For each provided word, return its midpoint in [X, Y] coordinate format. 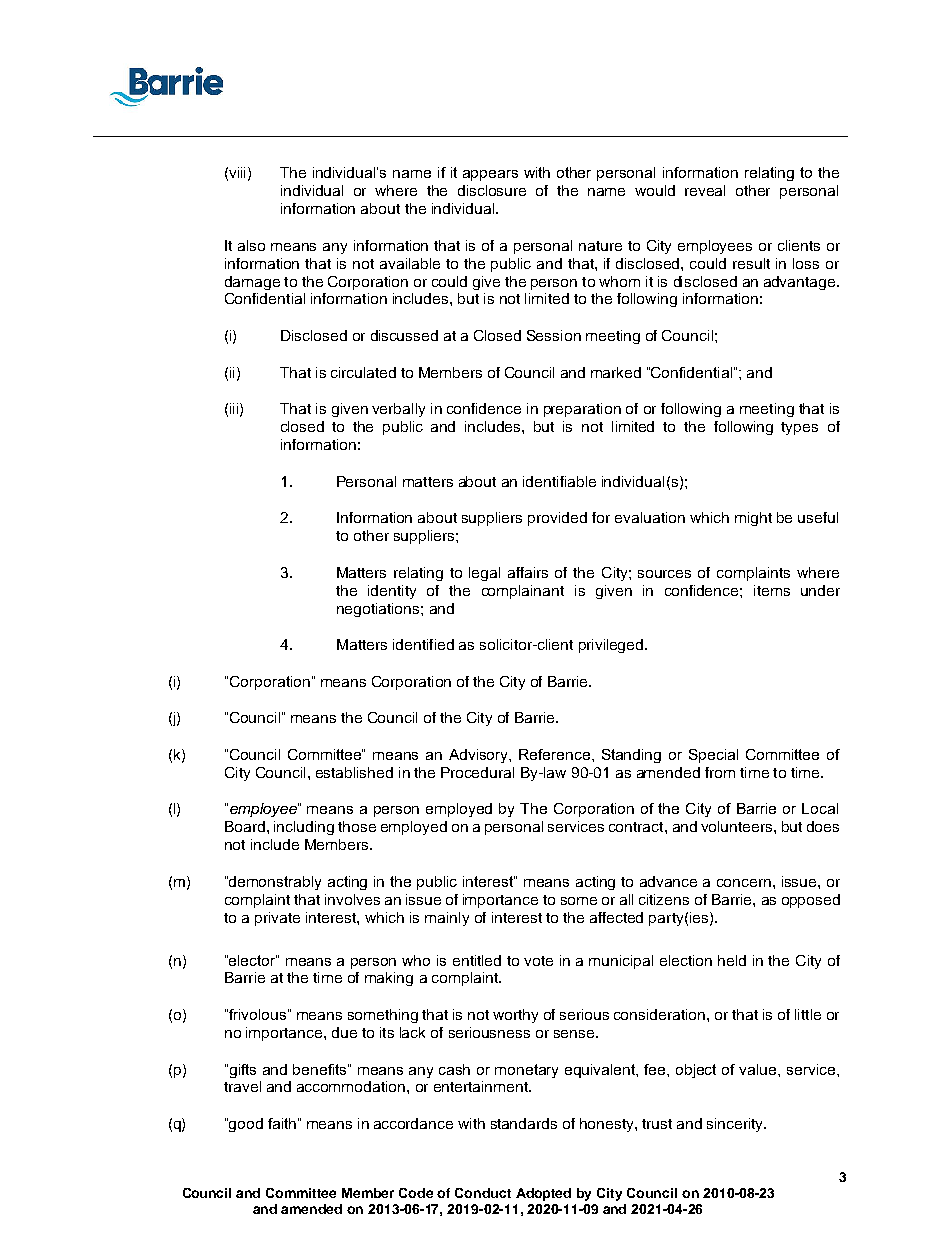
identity [392, 592]
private [277, 919]
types [799, 428]
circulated [363, 372]
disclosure [492, 190]
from [720, 772]
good [245, 1125]
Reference [556, 754]
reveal [705, 190]
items [772, 590]
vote [538, 961]
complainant [523, 592]
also [251, 245]
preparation [582, 410]
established [354, 772]
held [732, 960]
